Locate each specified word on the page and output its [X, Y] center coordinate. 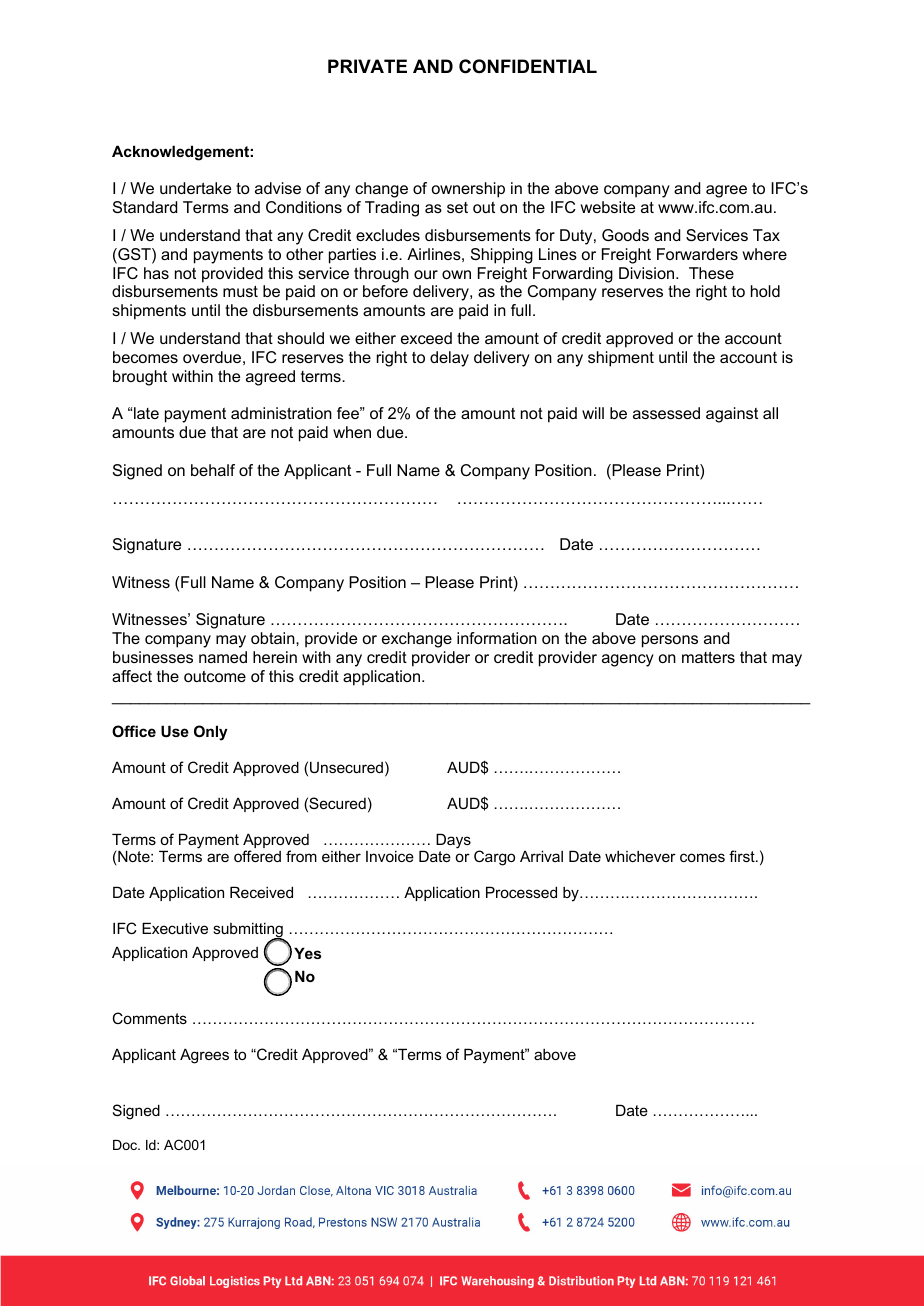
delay [449, 359]
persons [670, 641]
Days [453, 841]
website [608, 207]
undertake [195, 188]
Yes [307, 953]
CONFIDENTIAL [528, 66]
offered [257, 856]
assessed [666, 413]
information [497, 638]
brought [140, 378]
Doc [126, 1145]
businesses [153, 657]
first [743, 856]
